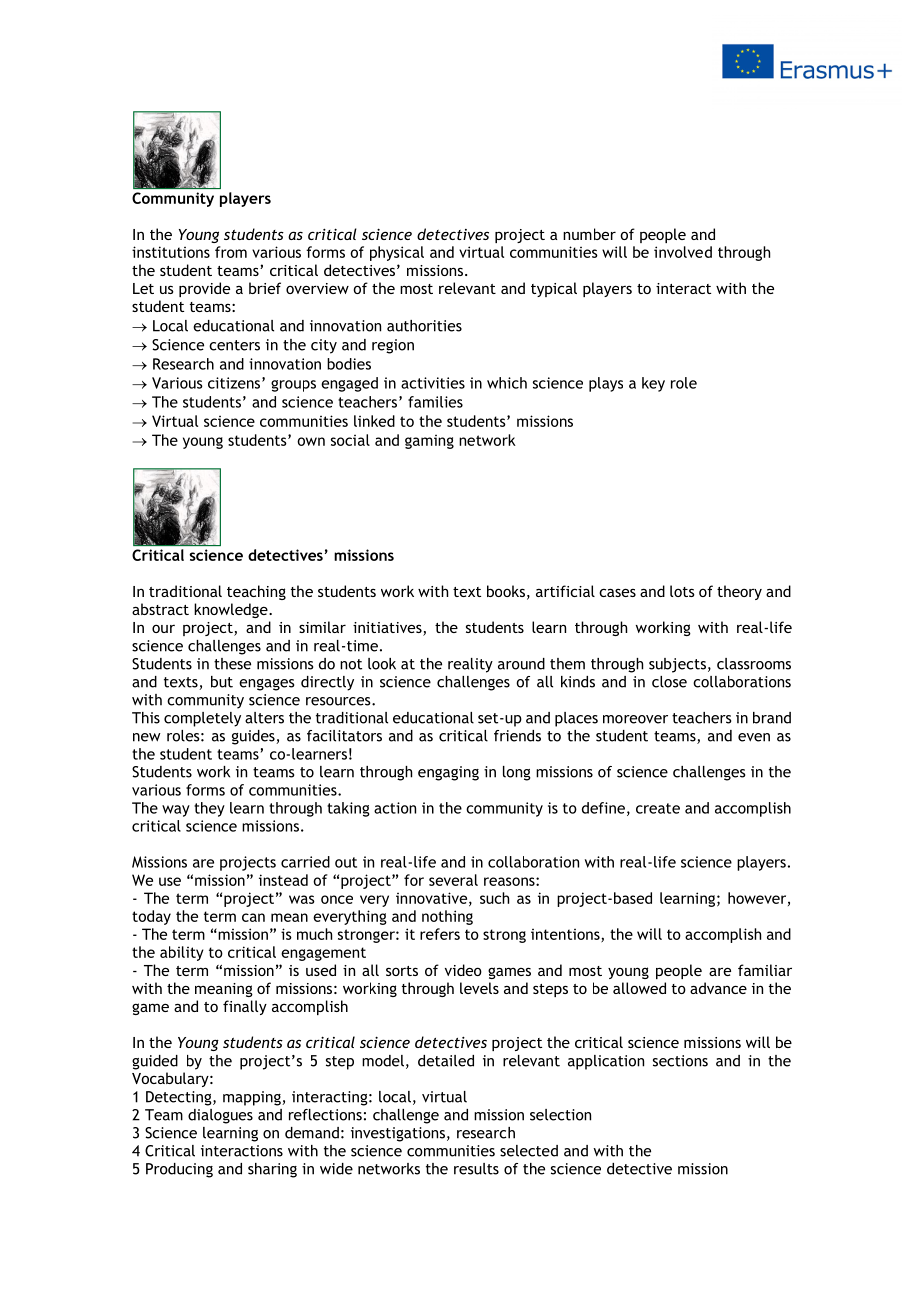 The height and width of the screenshot is (1308, 924). I want to click on friends, so click(517, 736).
